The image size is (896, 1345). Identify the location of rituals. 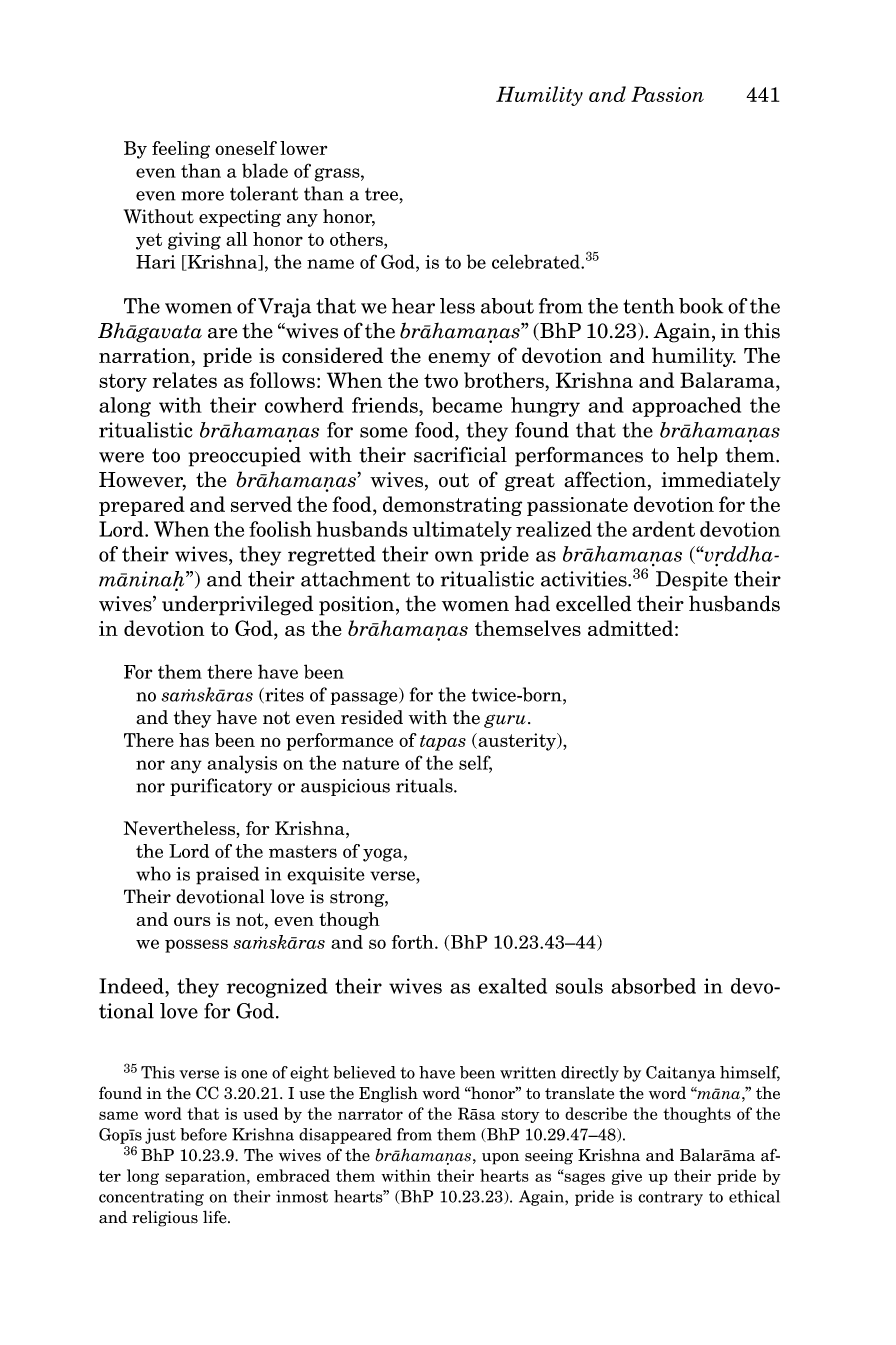
(425, 785).
